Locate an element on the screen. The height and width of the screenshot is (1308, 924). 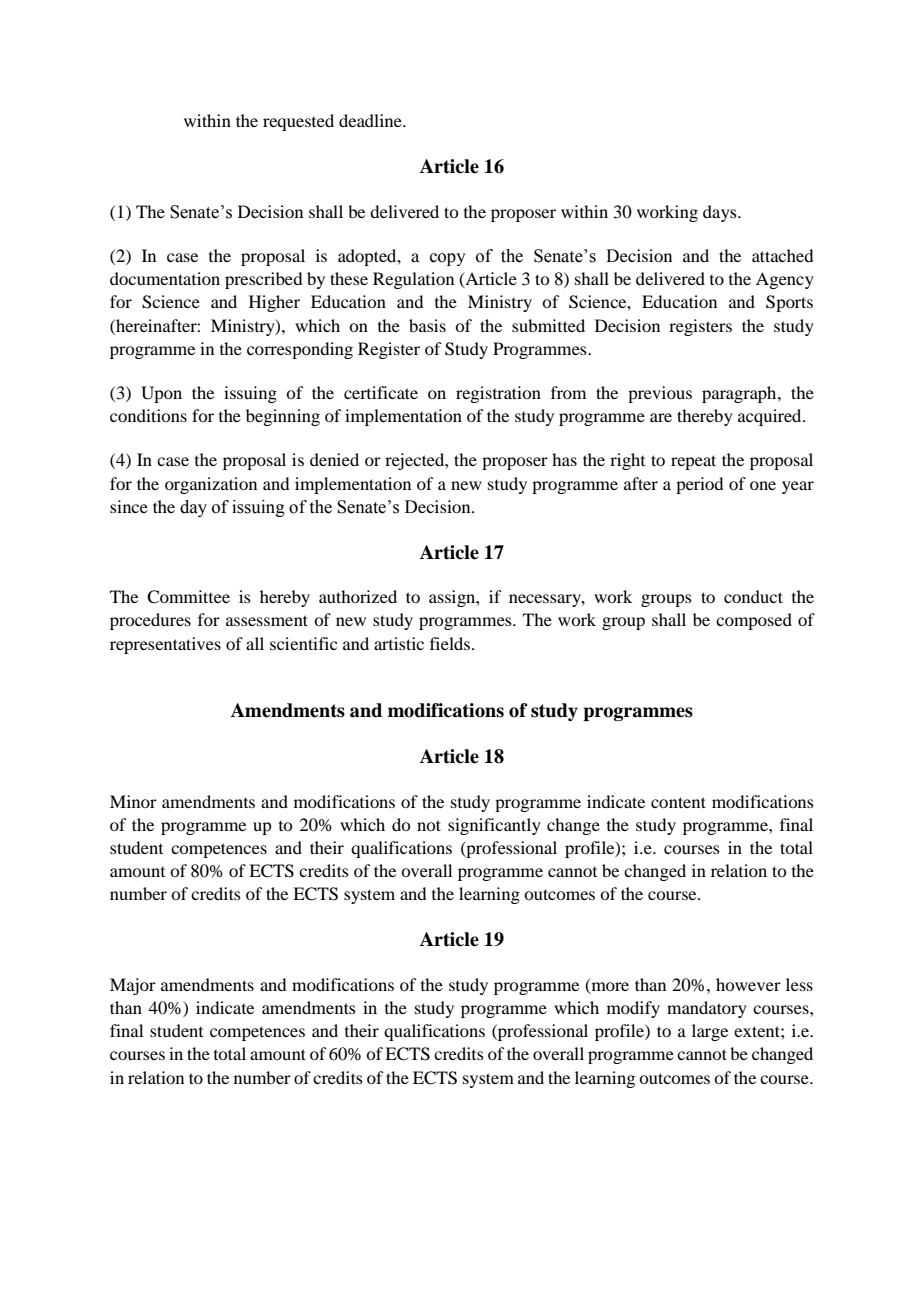
fields is located at coordinates (450, 643).
